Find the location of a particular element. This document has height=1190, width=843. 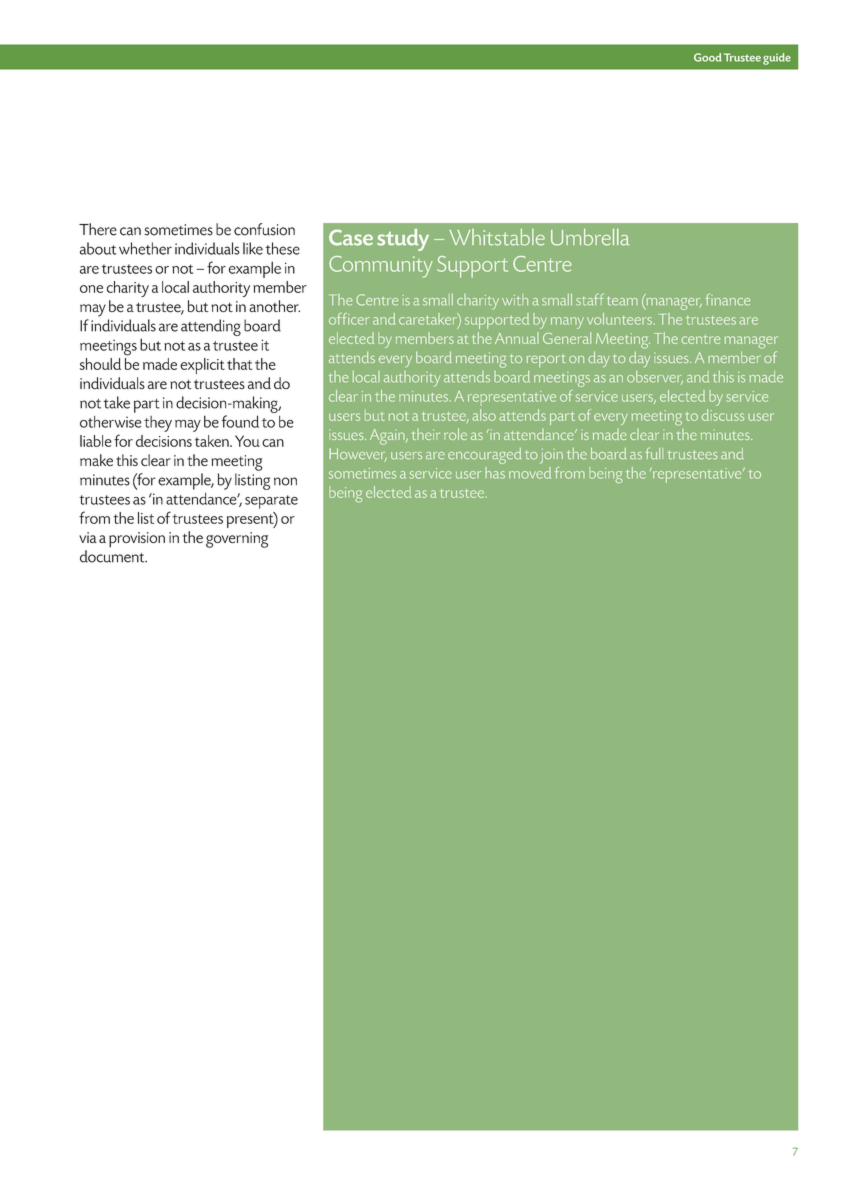

Good is located at coordinates (707, 57).
